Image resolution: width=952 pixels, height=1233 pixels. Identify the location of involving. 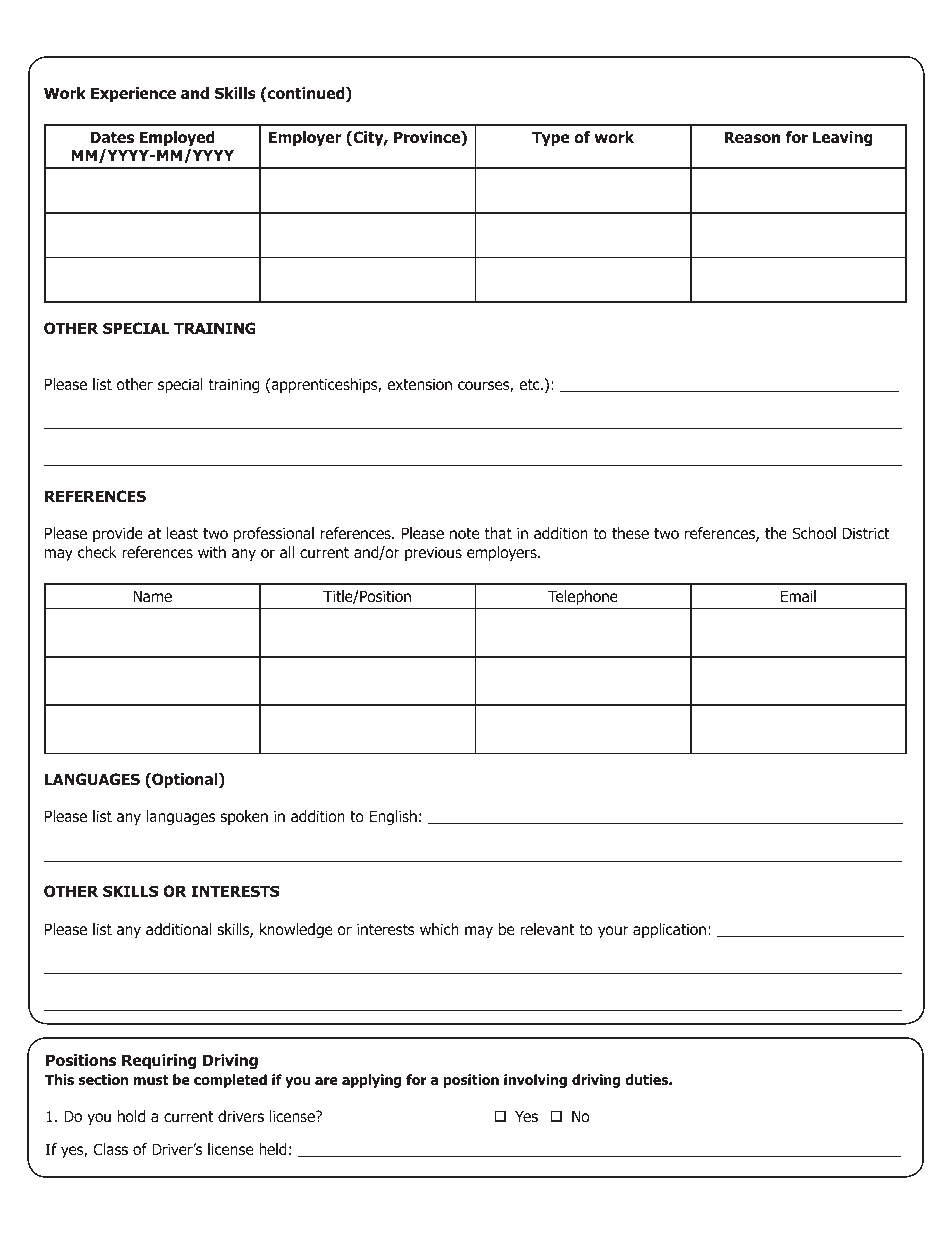
(535, 1081).
